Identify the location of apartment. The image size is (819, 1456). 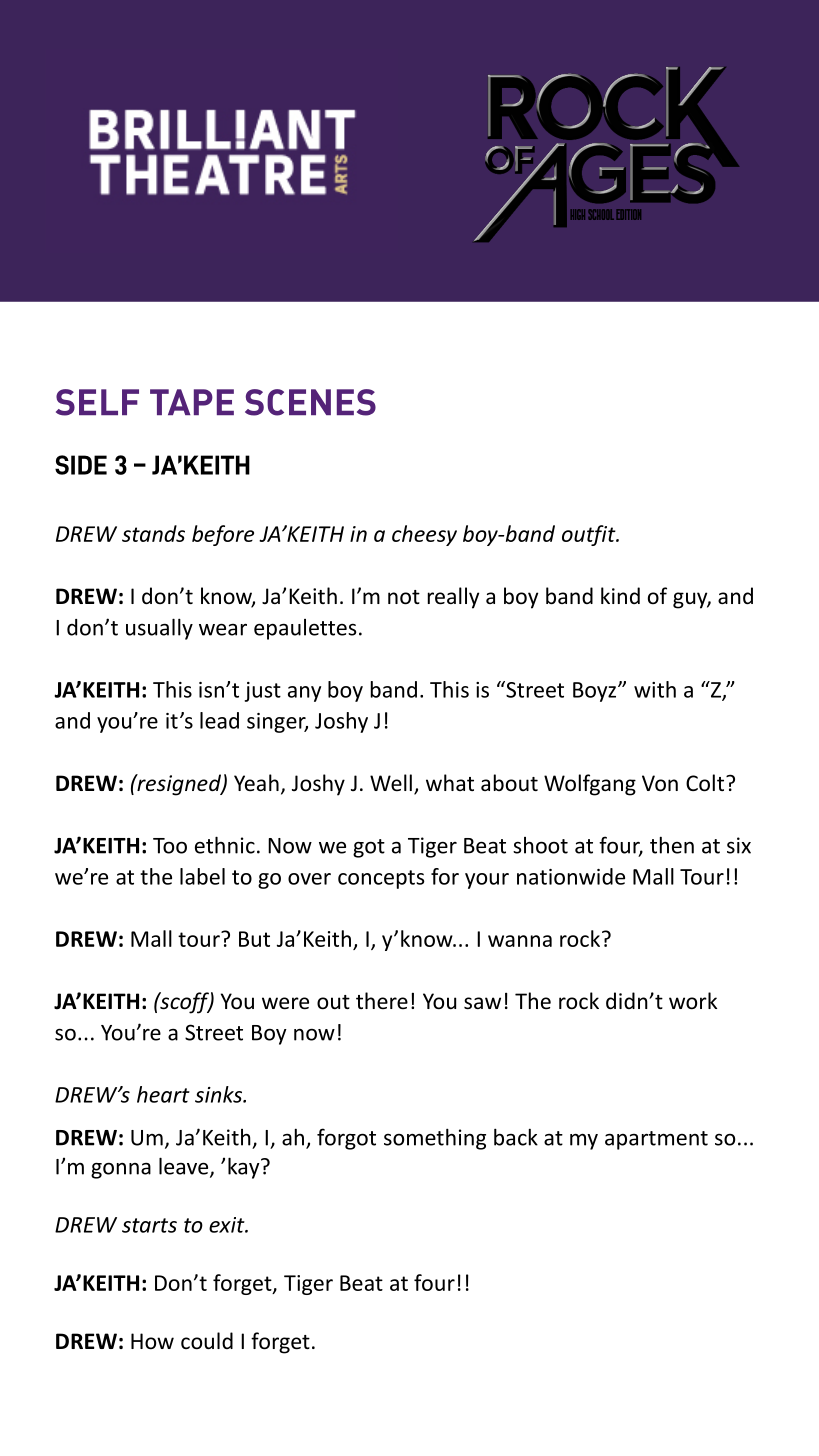
(656, 1140).
